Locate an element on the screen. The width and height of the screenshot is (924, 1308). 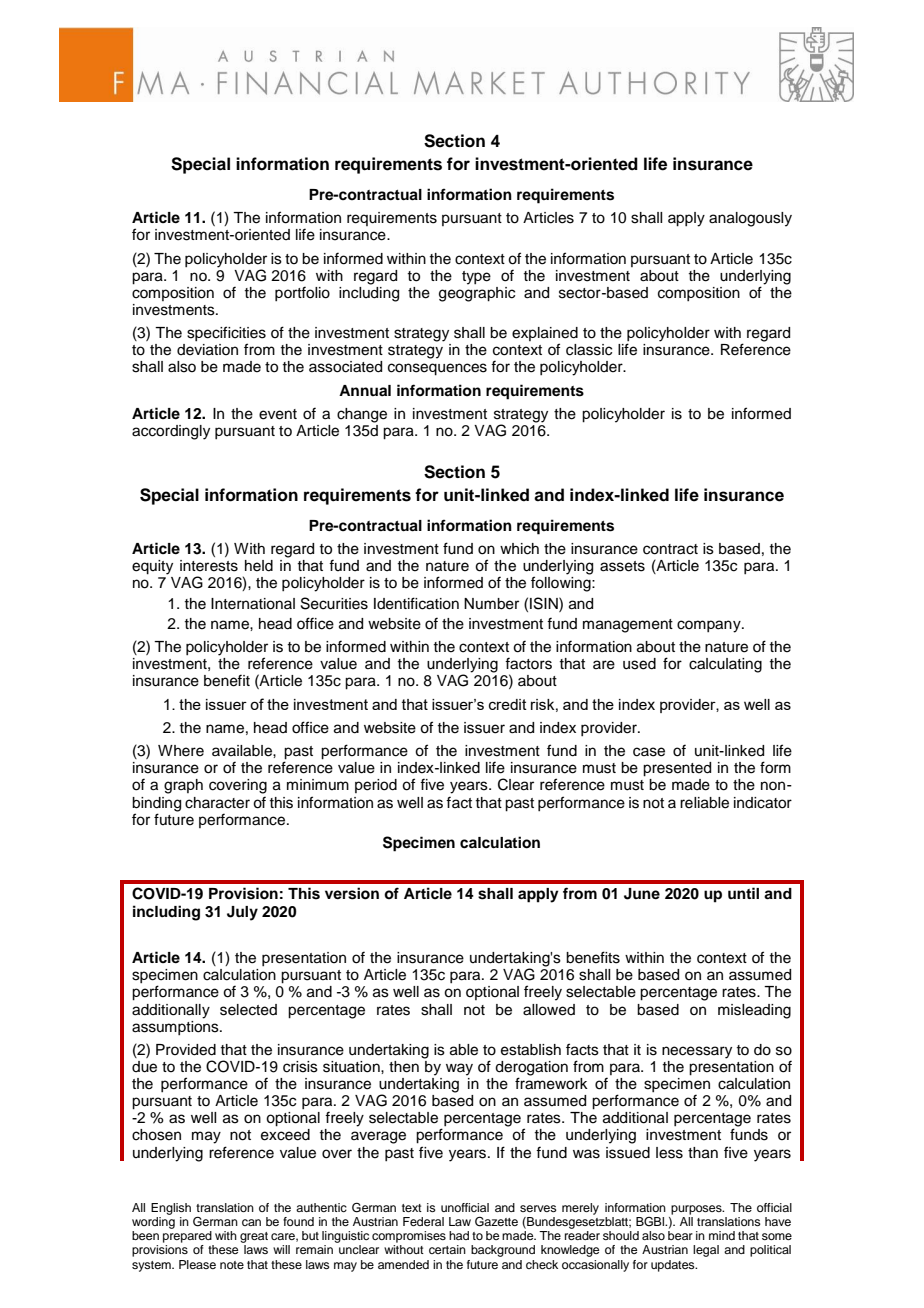
selected is located at coordinates (248, 1010).
